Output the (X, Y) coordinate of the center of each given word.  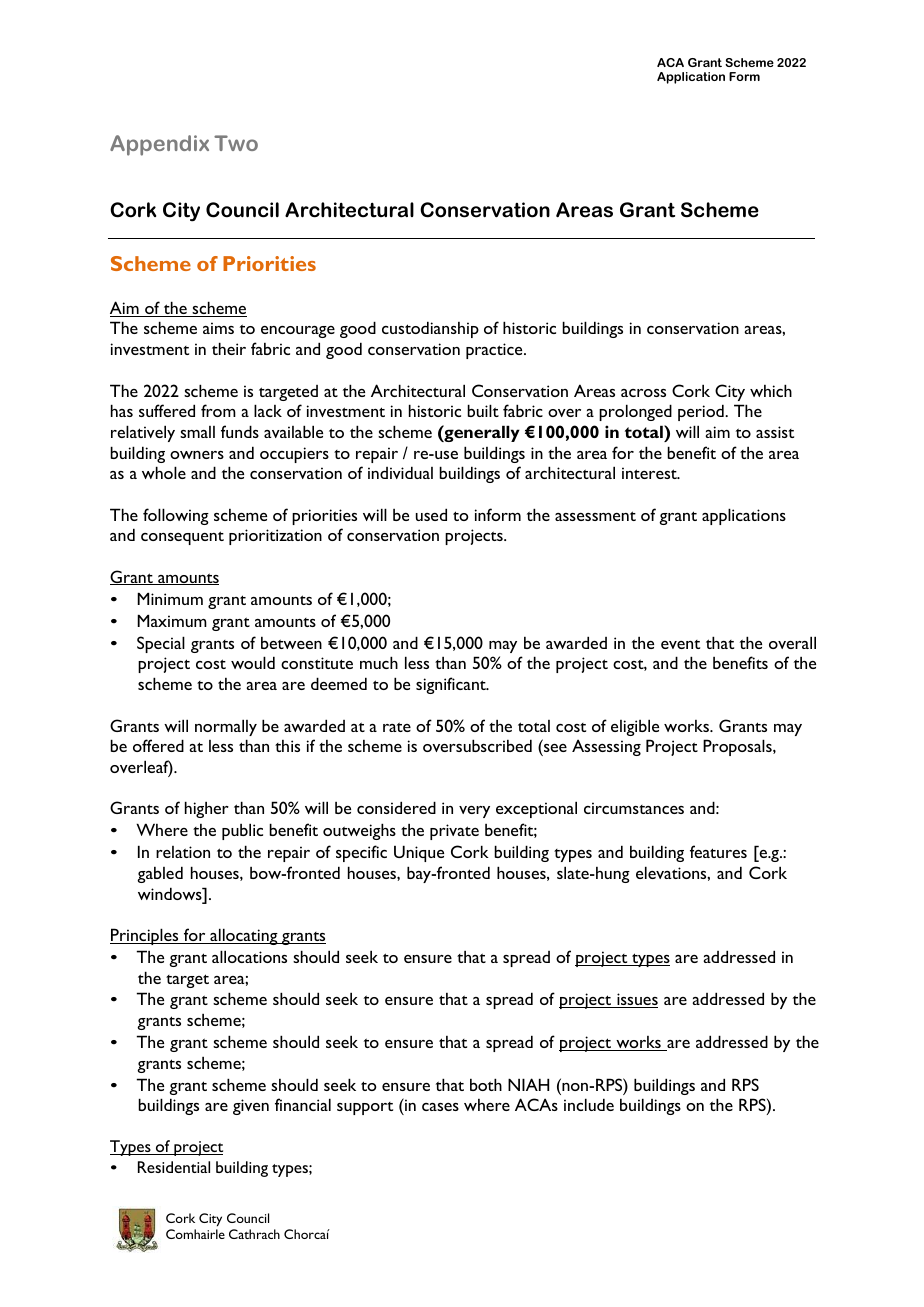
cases (440, 1107)
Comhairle (195, 1234)
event (680, 644)
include (589, 1104)
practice (495, 351)
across (643, 393)
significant (452, 685)
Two (236, 143)
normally (226, 727)
